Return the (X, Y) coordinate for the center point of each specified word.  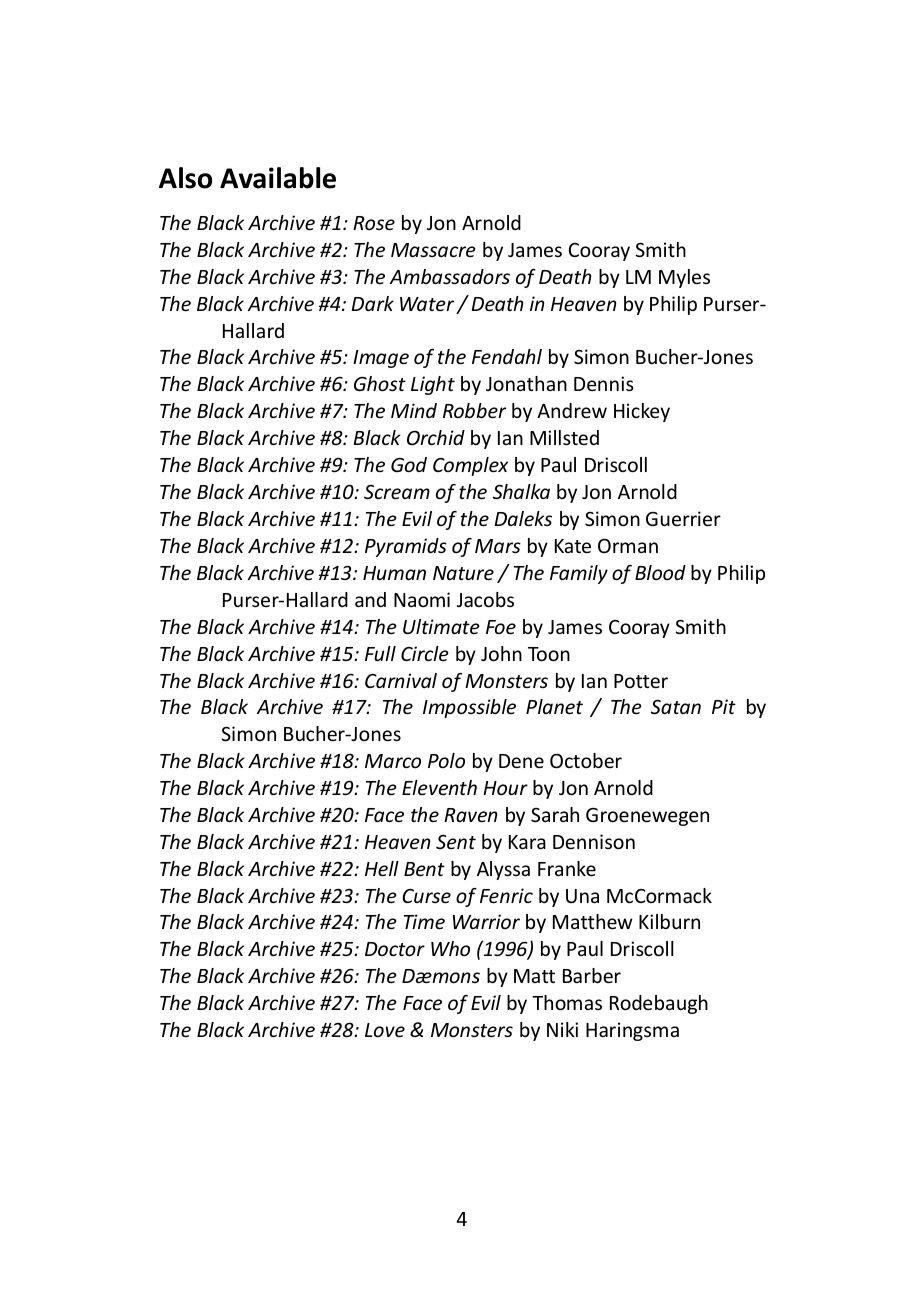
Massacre (433, 250)
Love (385, 1030)
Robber (474, 410)
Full (380, 653)
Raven (471, 815)
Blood (660, 572)
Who (450, 948)
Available (278, 178)
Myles (684, 278)
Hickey (642, 412)
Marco (393, 761)
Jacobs (485, 599)
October (586, 760)
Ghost (380, 383)
